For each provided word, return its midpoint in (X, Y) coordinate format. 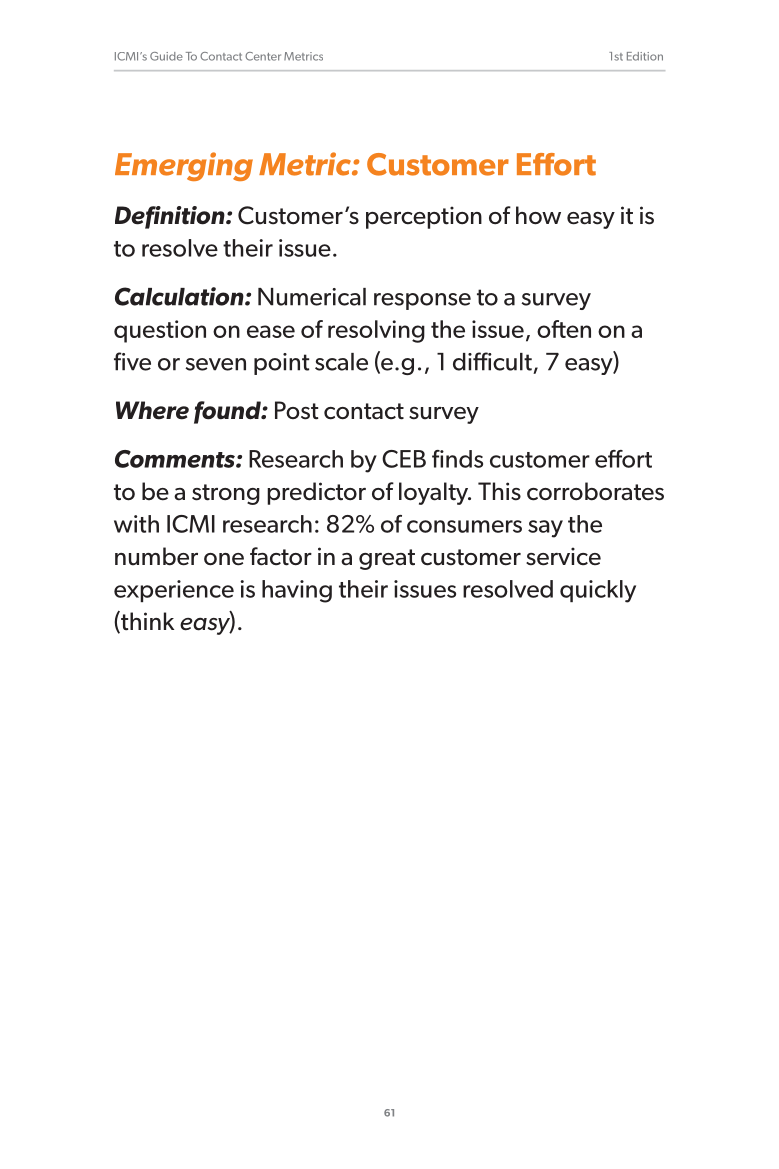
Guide (166, 56)
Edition (645, 56)
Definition (171, 217)
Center (263, 56)
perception (424, 217)
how (538, 215)
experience (174, 591)
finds (457, 459)
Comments (176, 459)
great (387, 559)
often (564, 329)
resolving (376, 331)
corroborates (595, 491)
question (160, 331)
